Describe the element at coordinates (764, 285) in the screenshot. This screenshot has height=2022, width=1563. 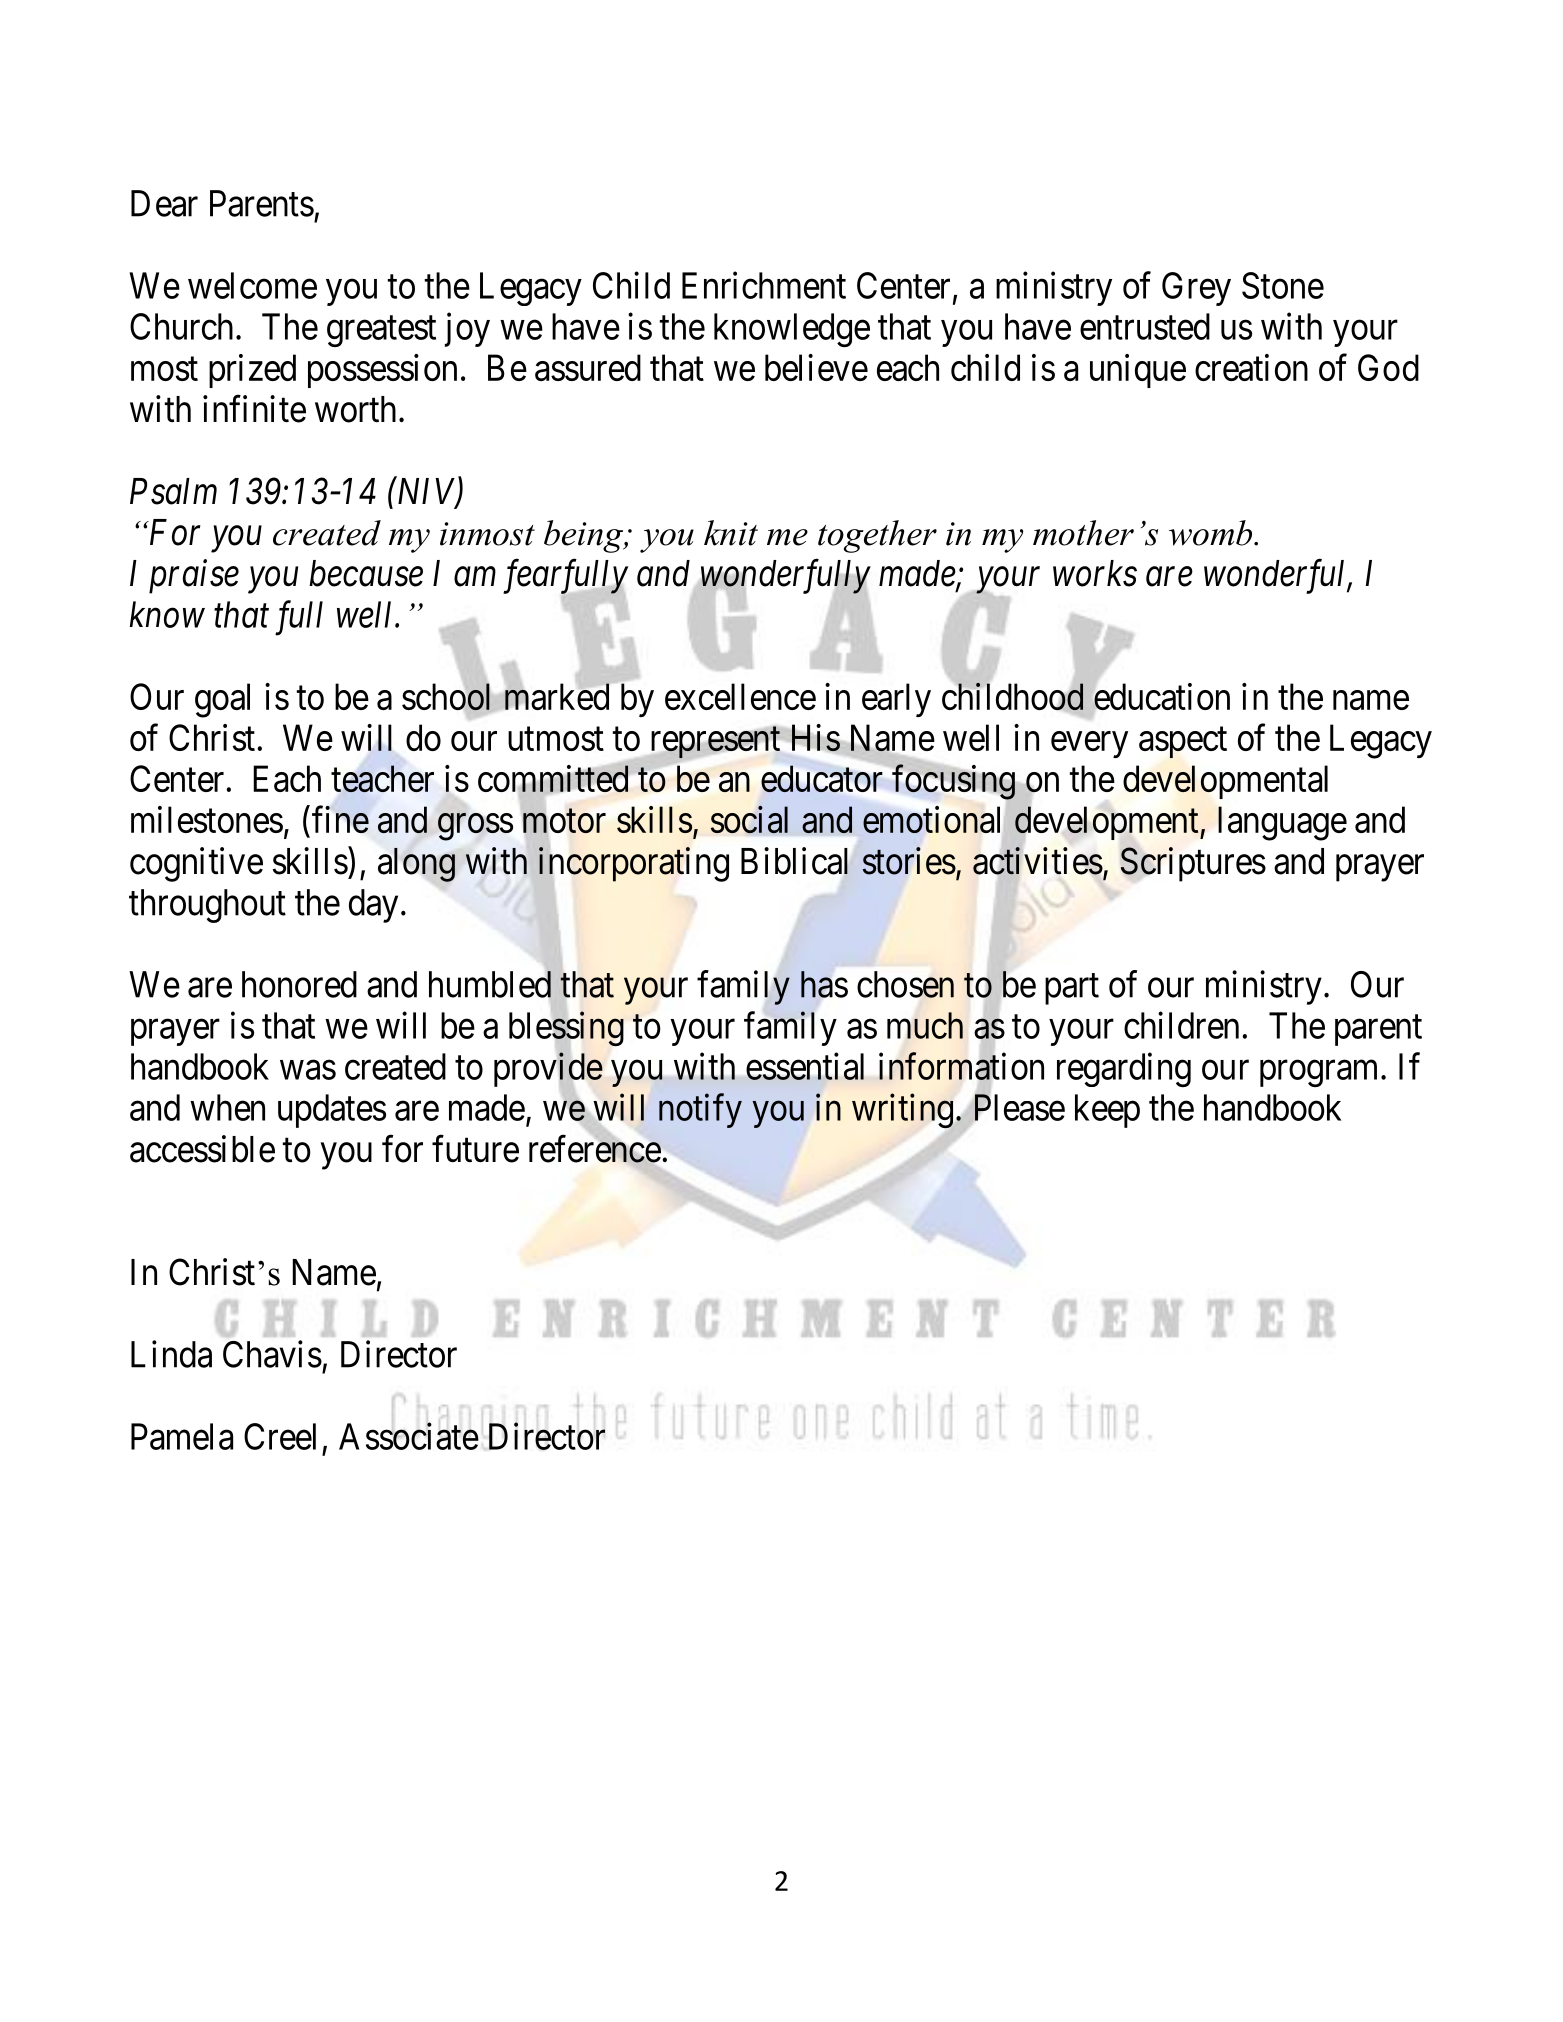
I see `Enrichment` at that location.
